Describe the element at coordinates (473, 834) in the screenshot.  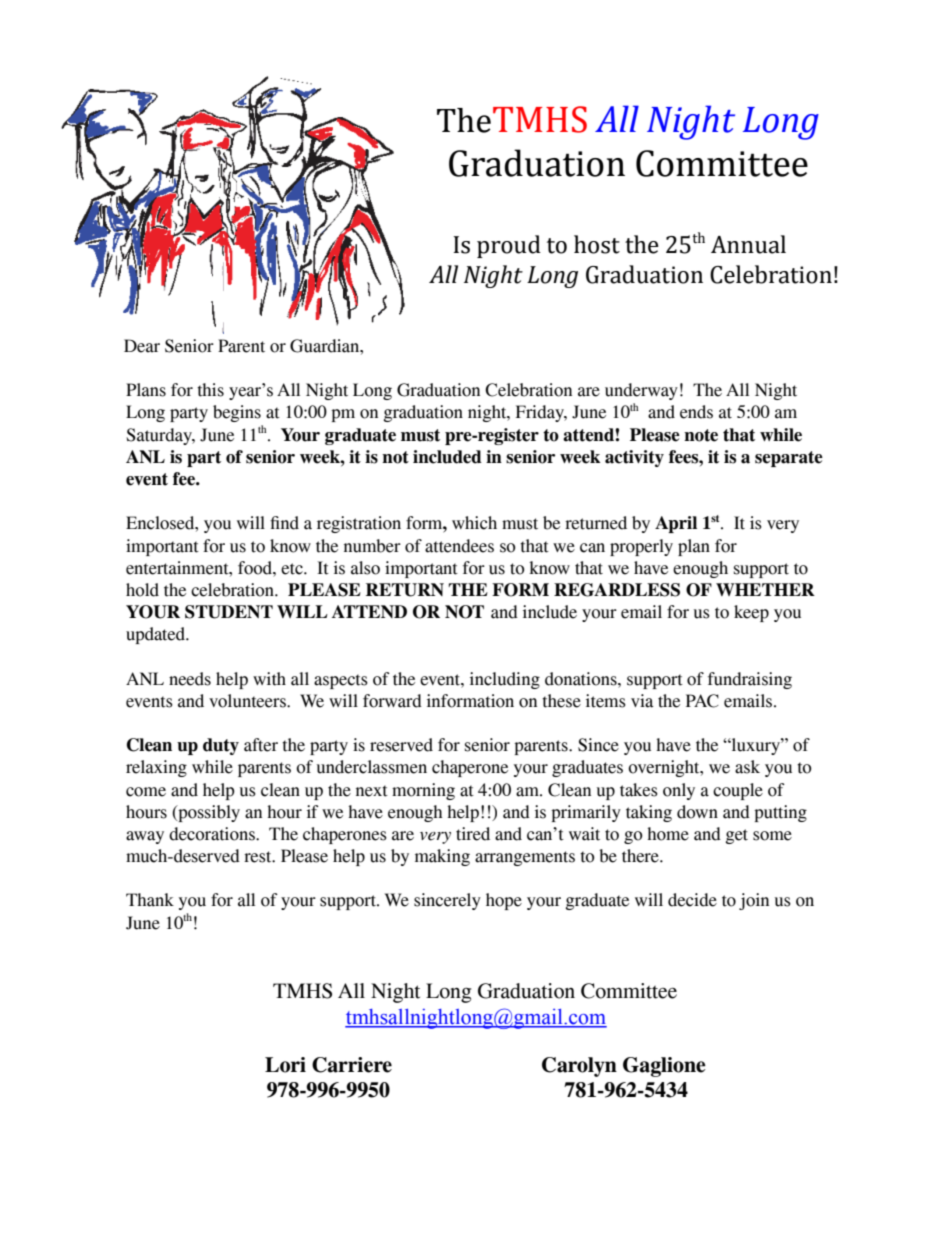
I see `tired` at that location.
